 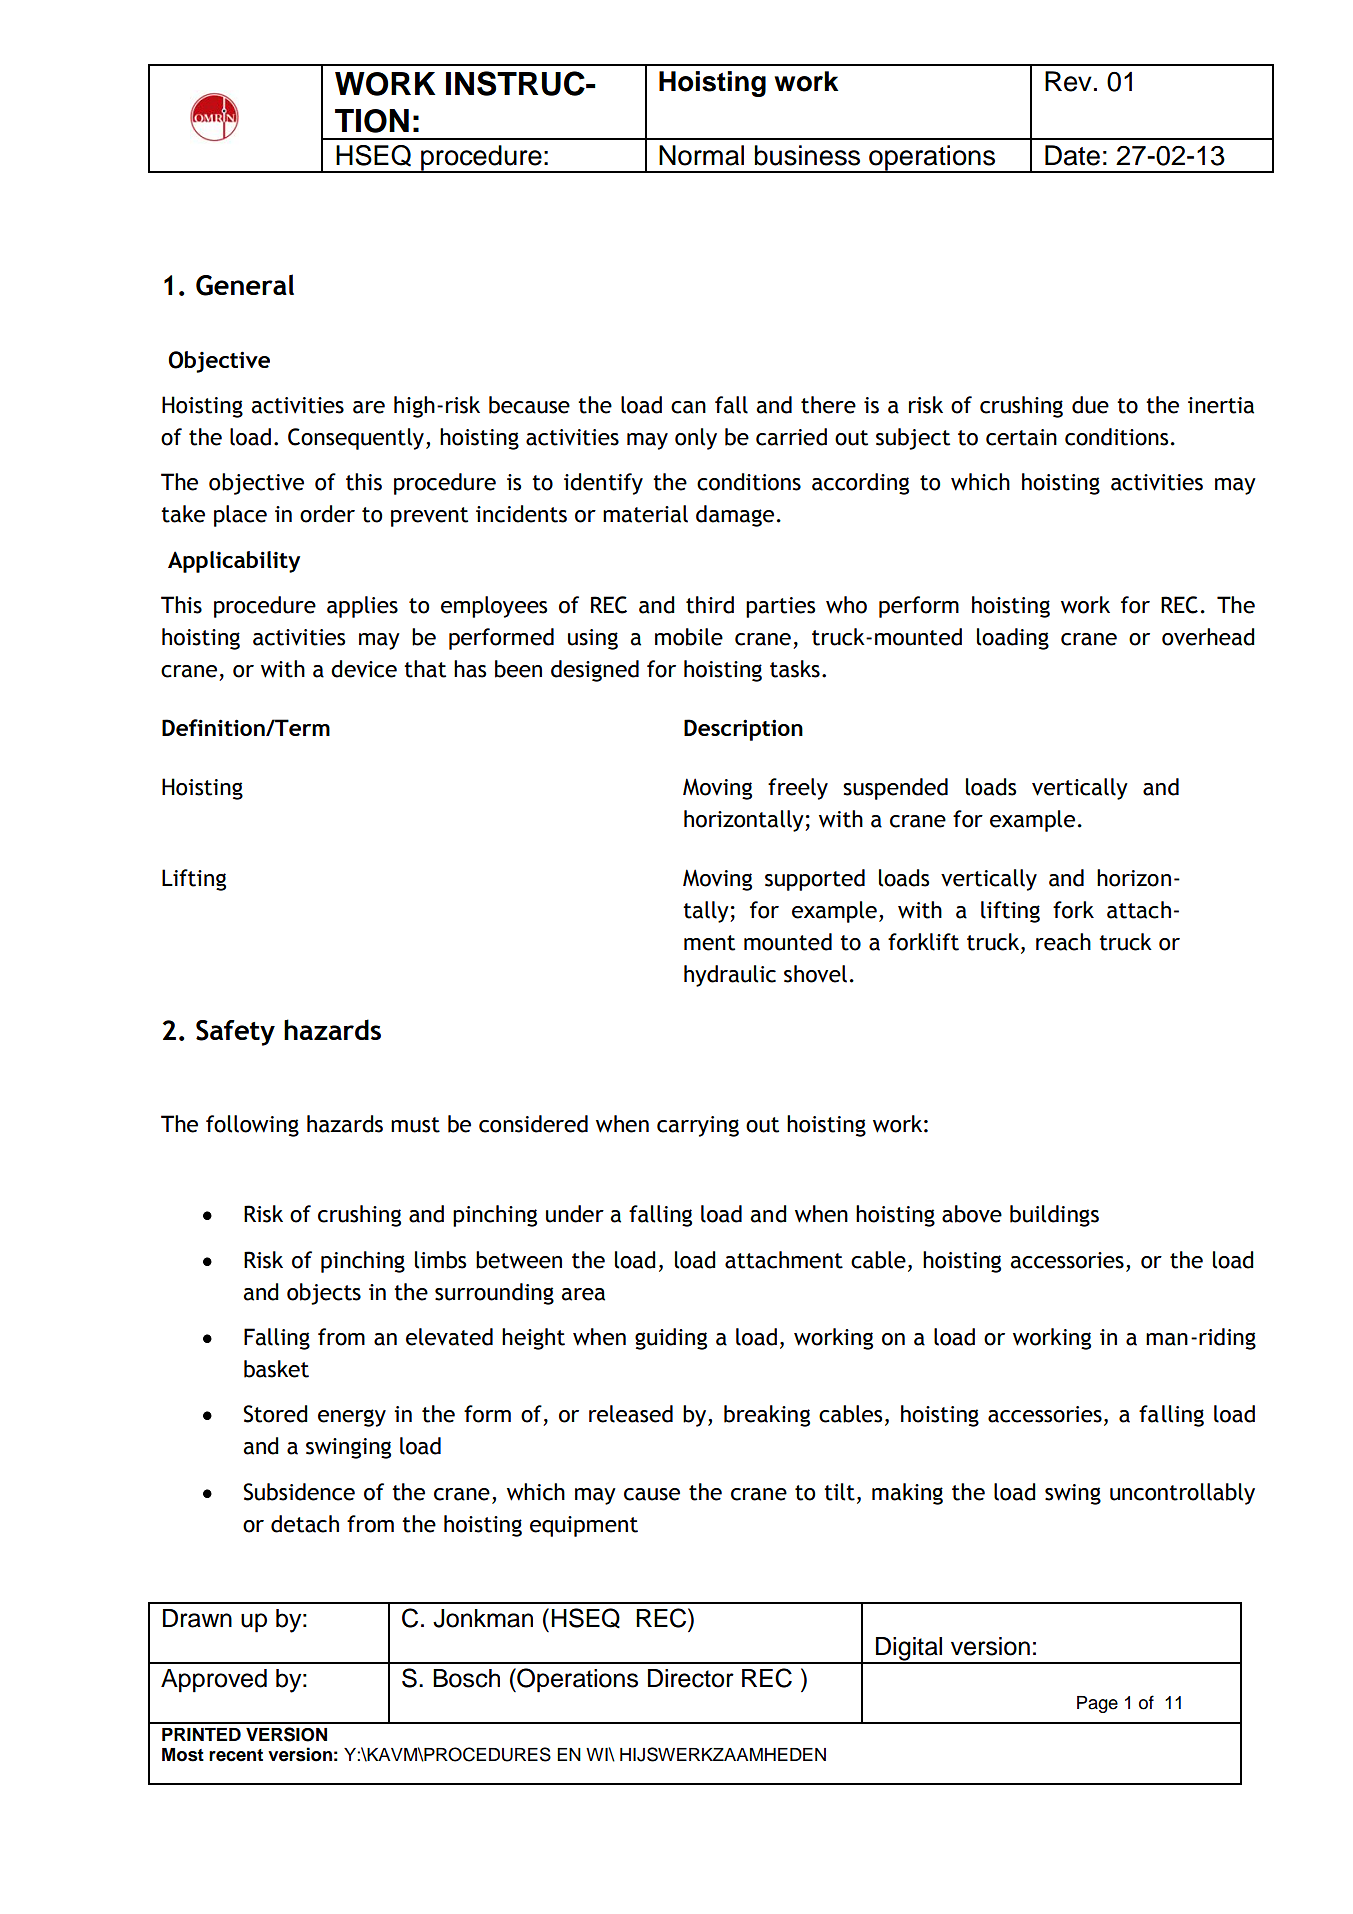 What do you see at coordinates (1097, 1704) in the screenshot?
I see `Page` at bounding box center [1097, 1704].
